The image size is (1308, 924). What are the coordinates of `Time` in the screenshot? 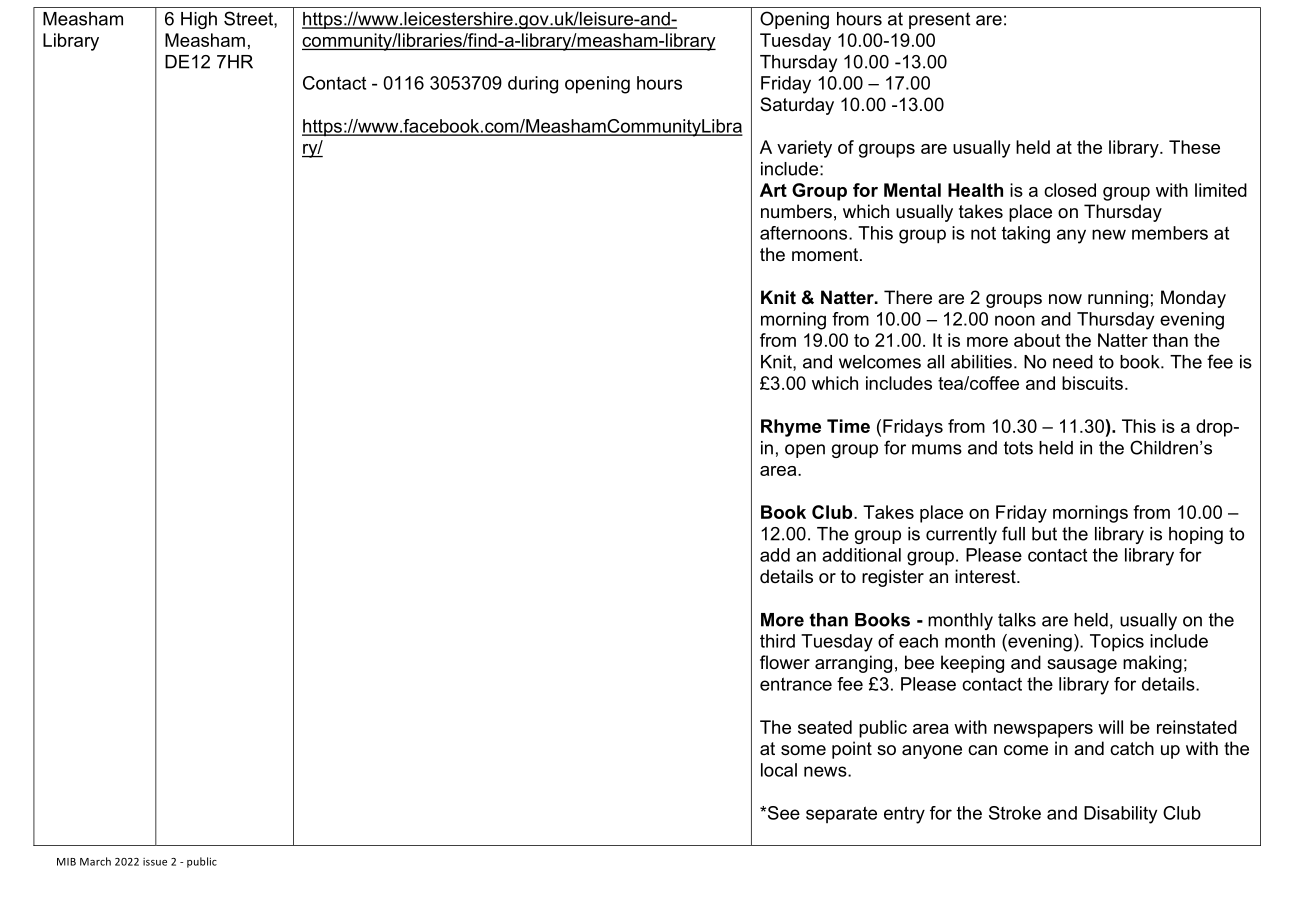 It's located at (848, 426).
